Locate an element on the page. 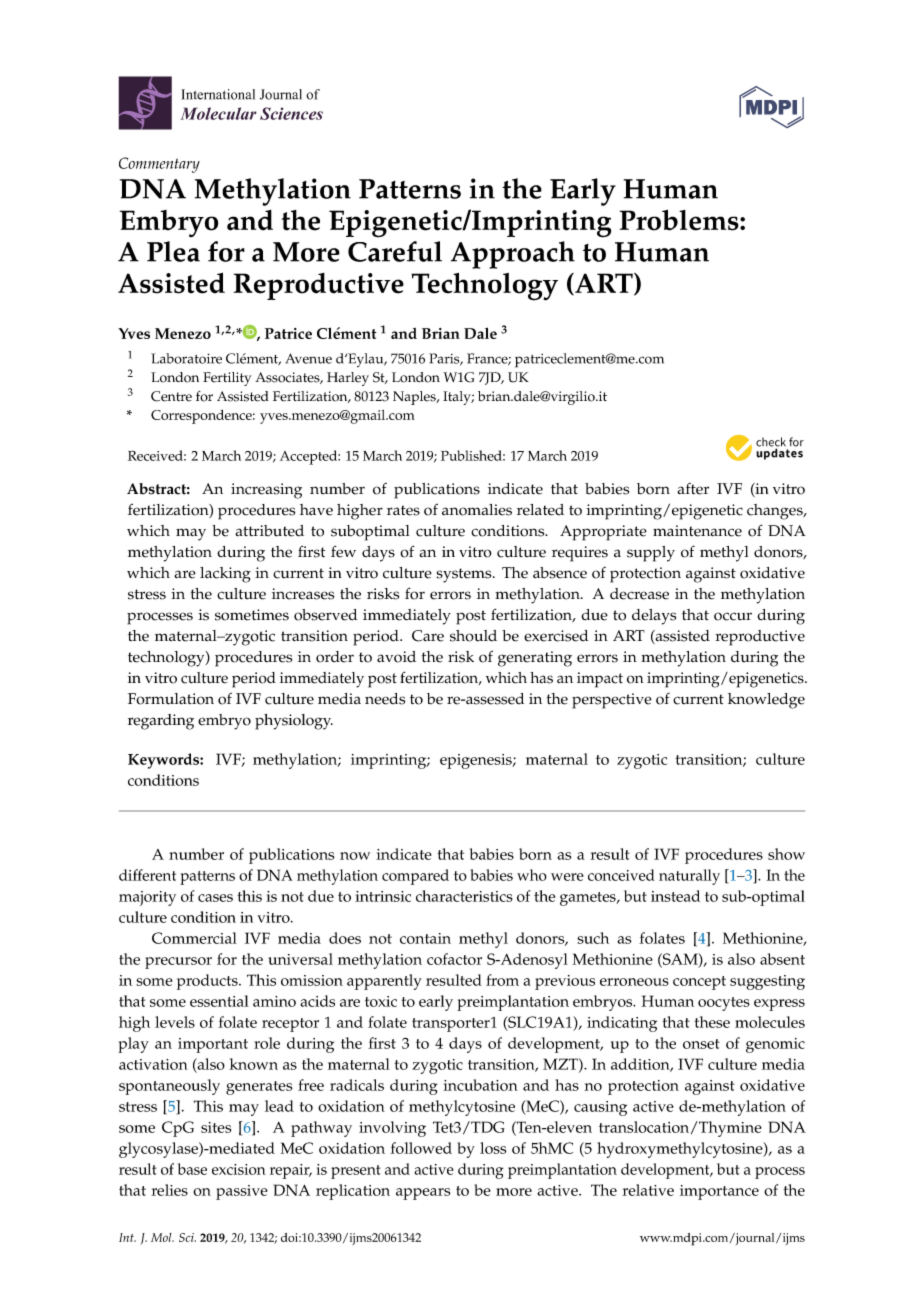 The height and width of the page is (1308, 924). Fertility is located at coordinates (227, 379).
